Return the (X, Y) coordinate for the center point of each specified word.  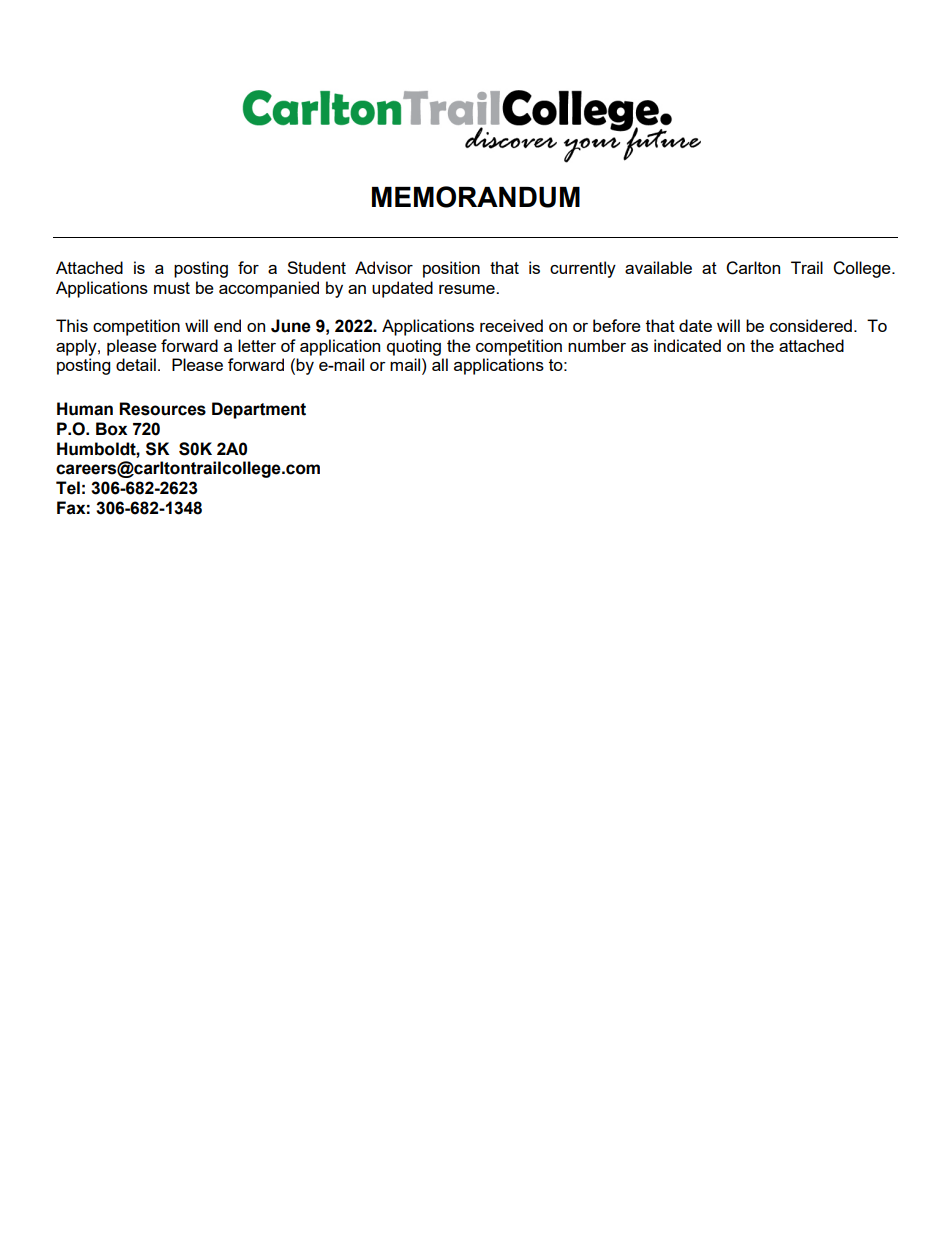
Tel (68, 488)
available (658, 267)
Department (259, 410)
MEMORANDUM (476, 197)
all (440, 364)
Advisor (384, 267)
